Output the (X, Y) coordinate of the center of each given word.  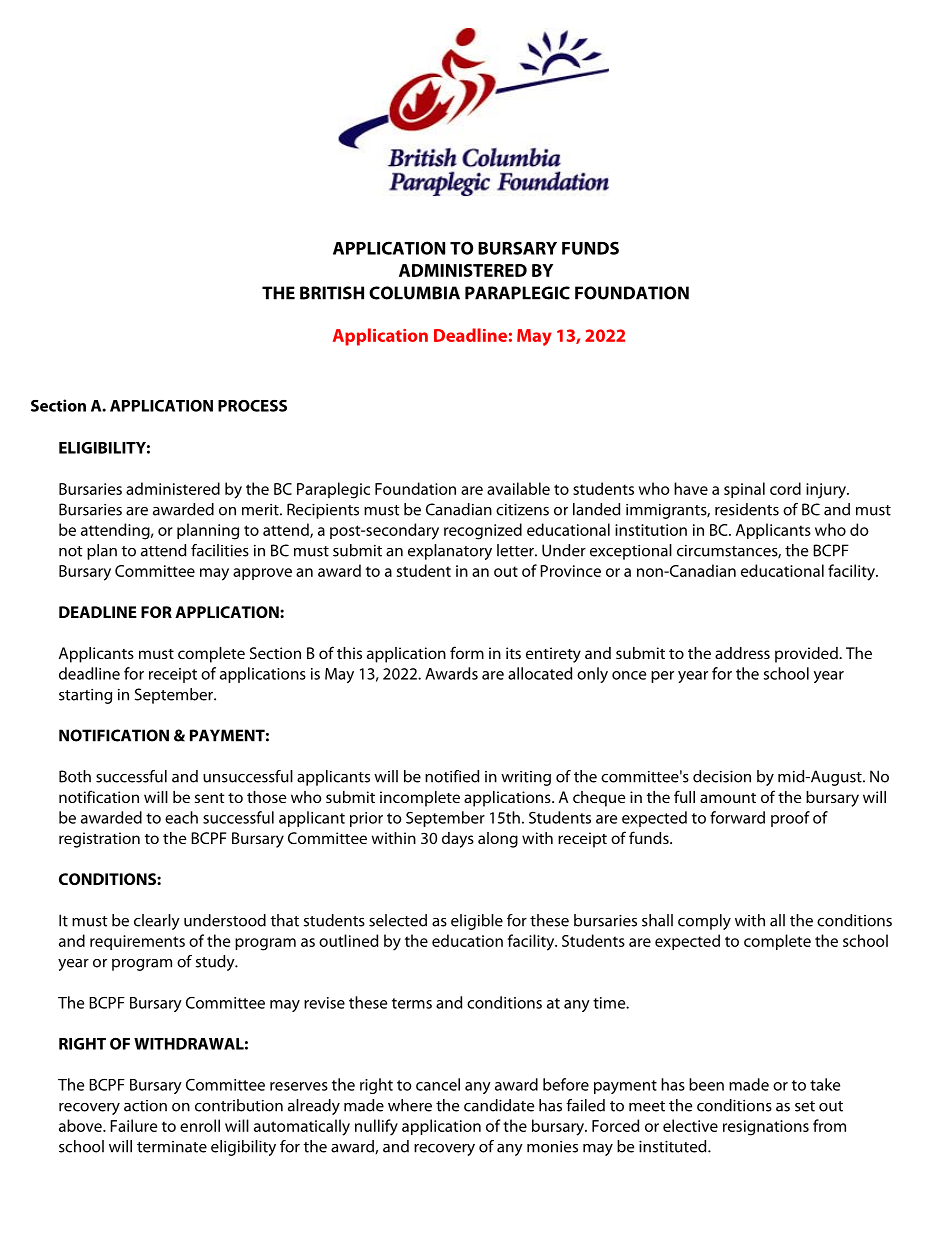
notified (452, 776)
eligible (477, 922)
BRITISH (332, 293)
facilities (220, 550)
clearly (157, 922)
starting (85, 696)
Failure (133, 1125)
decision (722, 776)
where (410, 1105)
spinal (744, 490)
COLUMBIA (414, 293)
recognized (483, 531)
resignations (766, 1128)
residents (747, 509)
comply (704, 922)
